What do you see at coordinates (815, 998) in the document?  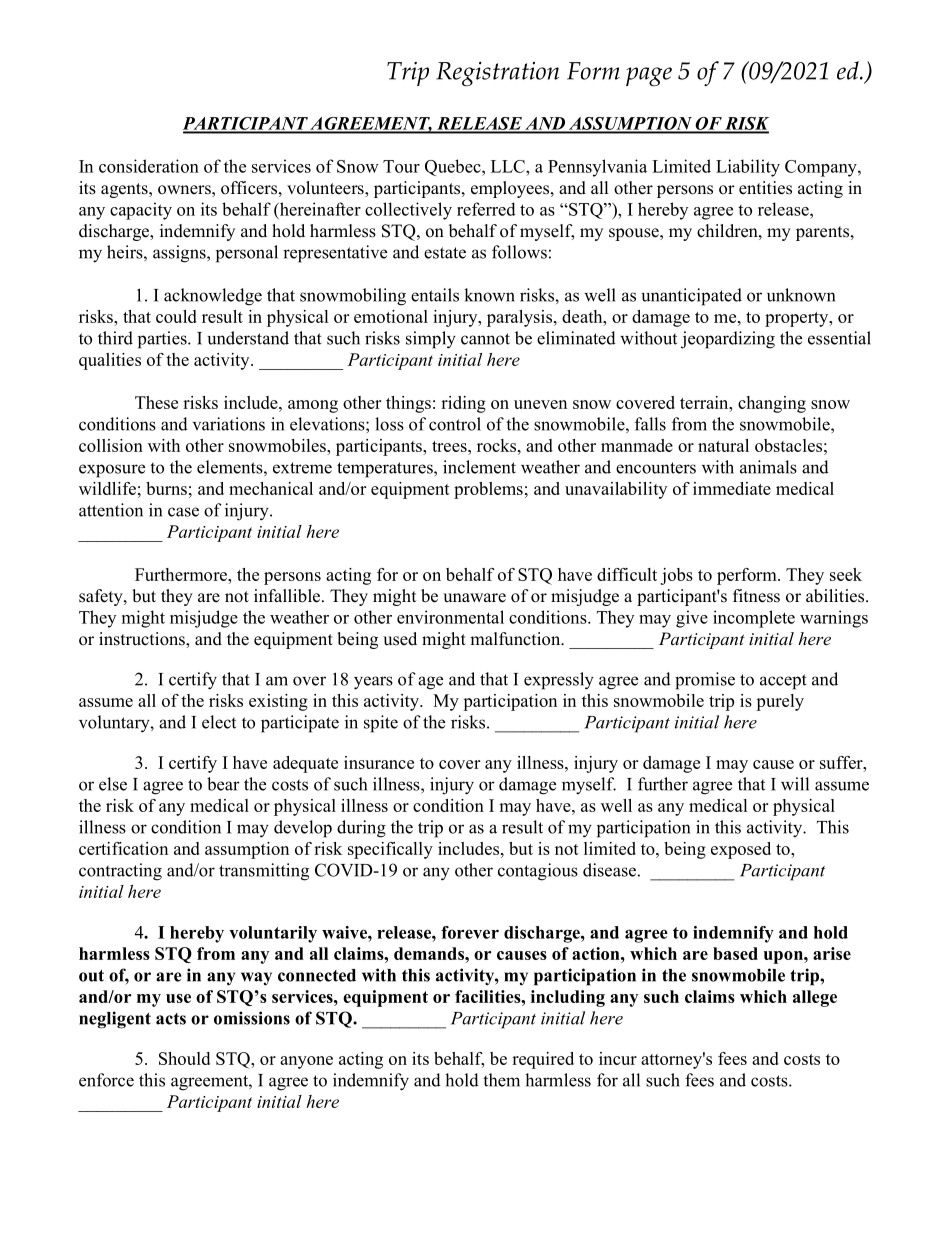 I see `allege` at bounding box center [815, 998].
